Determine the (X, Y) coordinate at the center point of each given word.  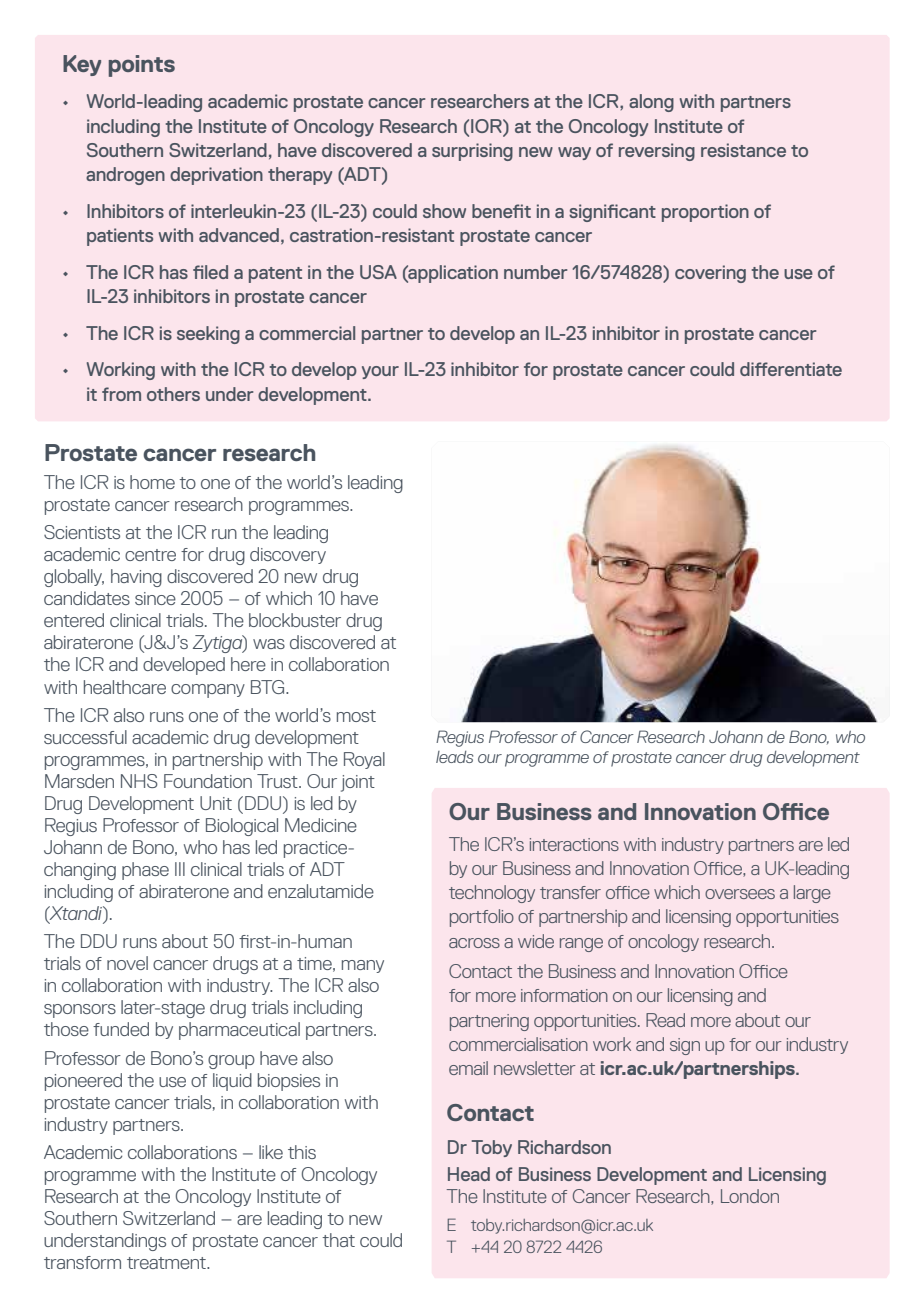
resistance (743, 150)
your (380, 372)
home (152, 482)
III (180, 869)
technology (492, 894)
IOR (487, 126)
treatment (167, 1263)
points (142, 66)
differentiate (791, 369)
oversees (740, 894)
